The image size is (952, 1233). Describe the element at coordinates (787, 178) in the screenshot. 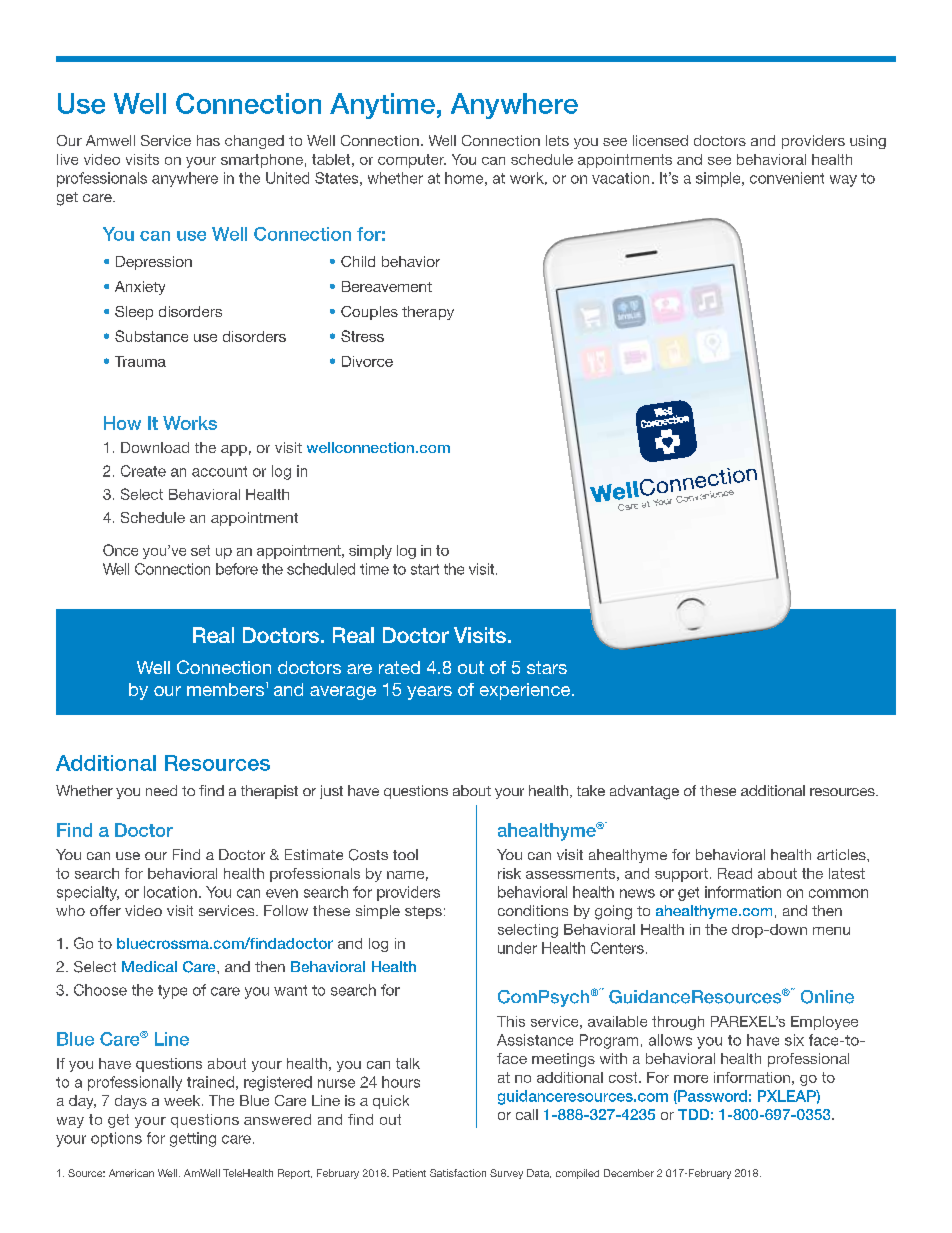

I see `convenient` at that location.
